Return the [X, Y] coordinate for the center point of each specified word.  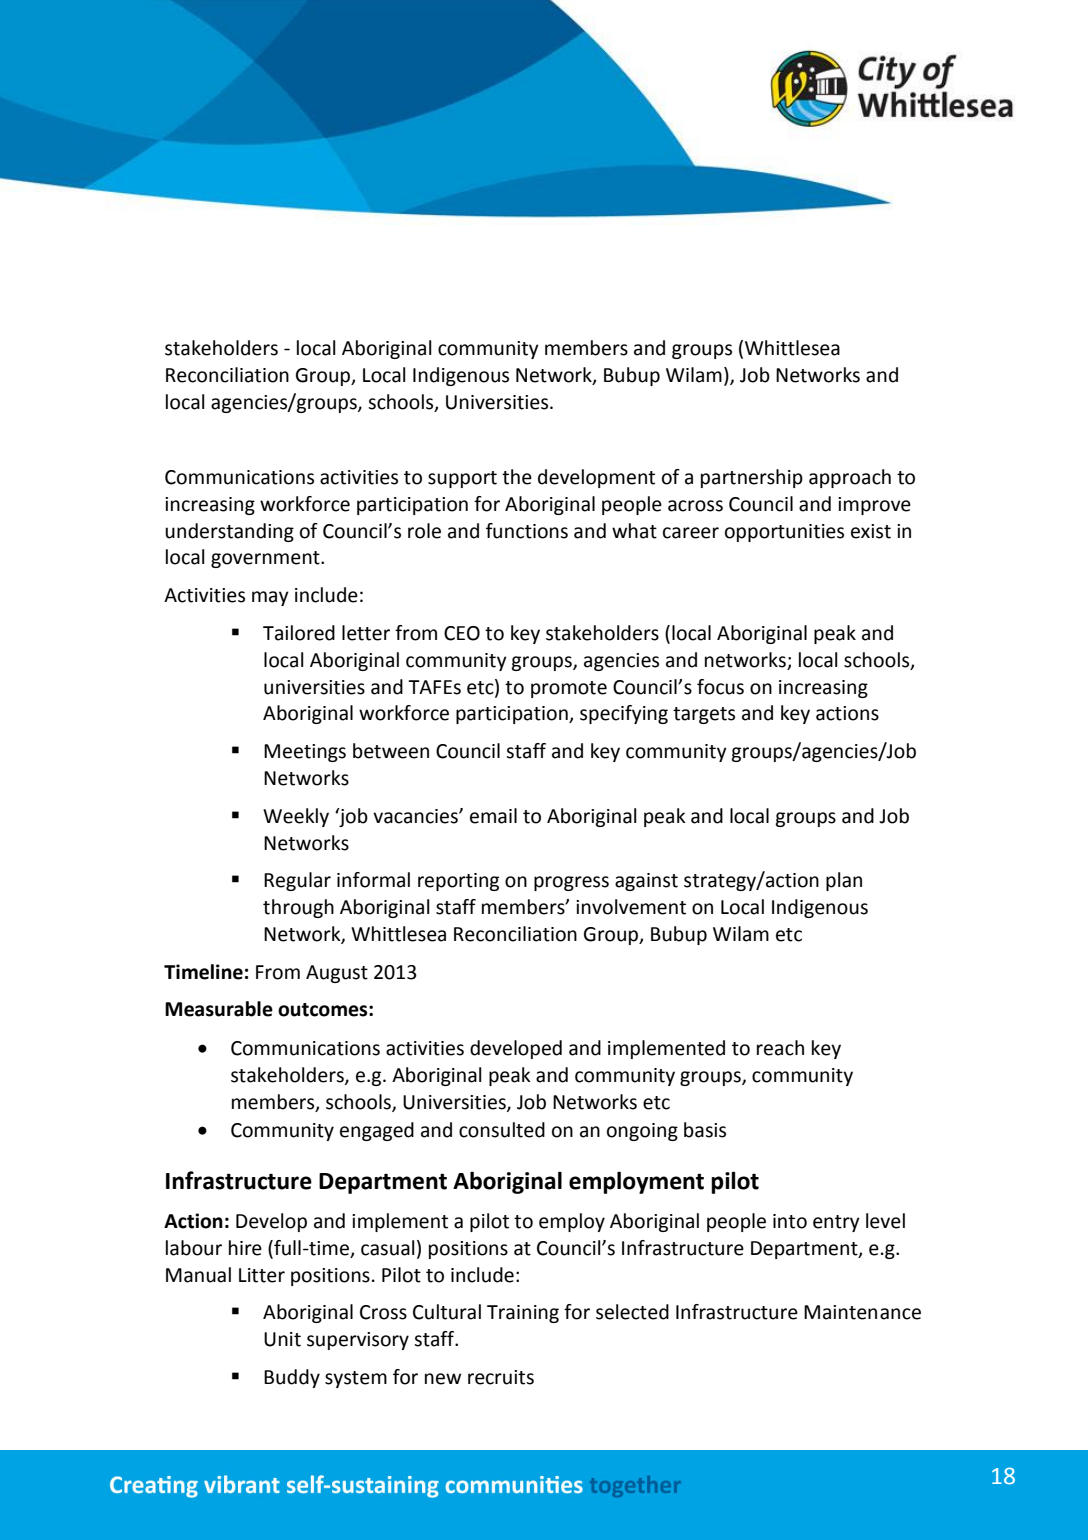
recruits [501, 1377]
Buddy [292, 1378]
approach [850, 478]
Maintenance [862, 1312]
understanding [229, 532]
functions [527, 531]
